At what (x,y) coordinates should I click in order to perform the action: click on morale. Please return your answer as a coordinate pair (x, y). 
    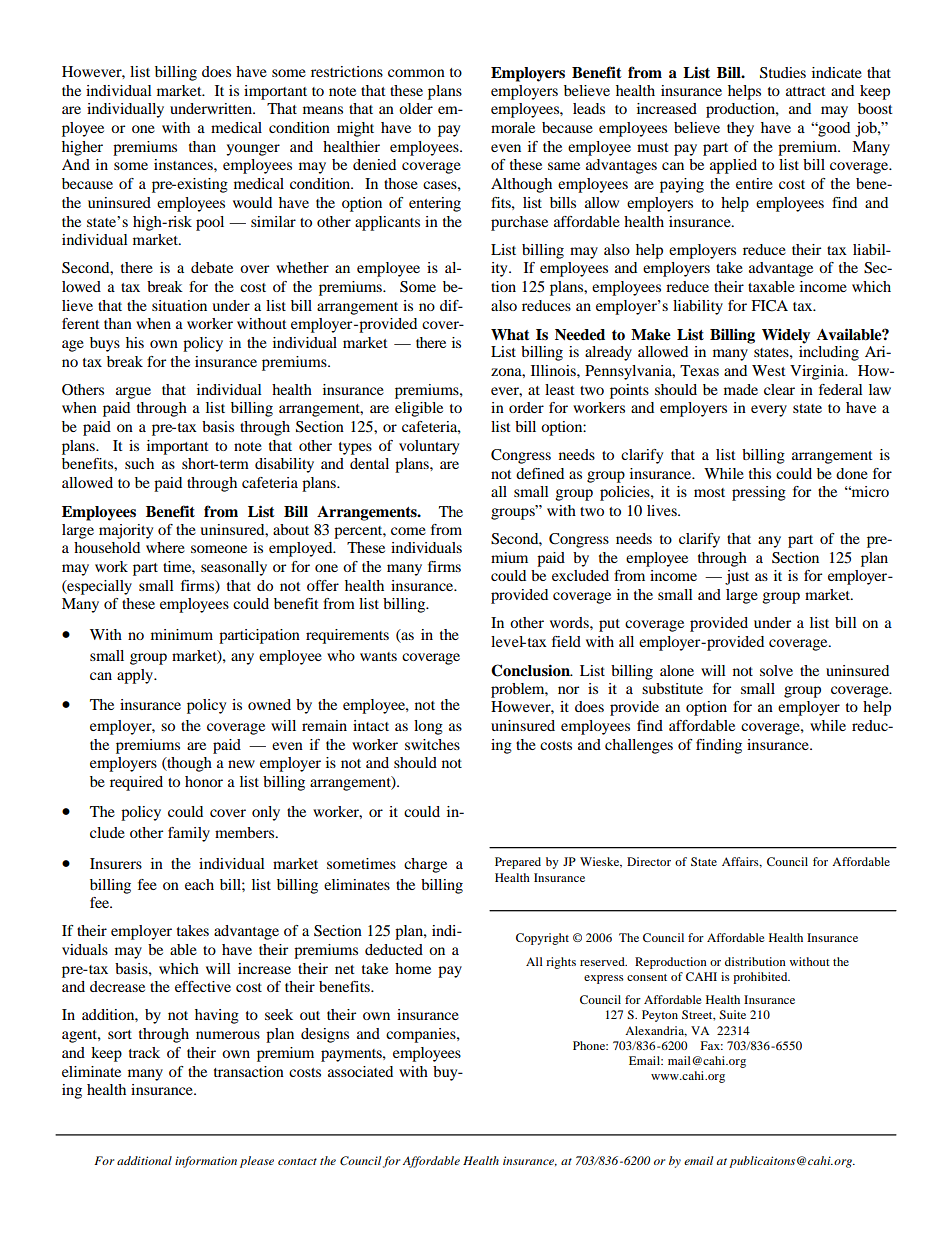
    Looking at the image, I should click on (513, 127).
